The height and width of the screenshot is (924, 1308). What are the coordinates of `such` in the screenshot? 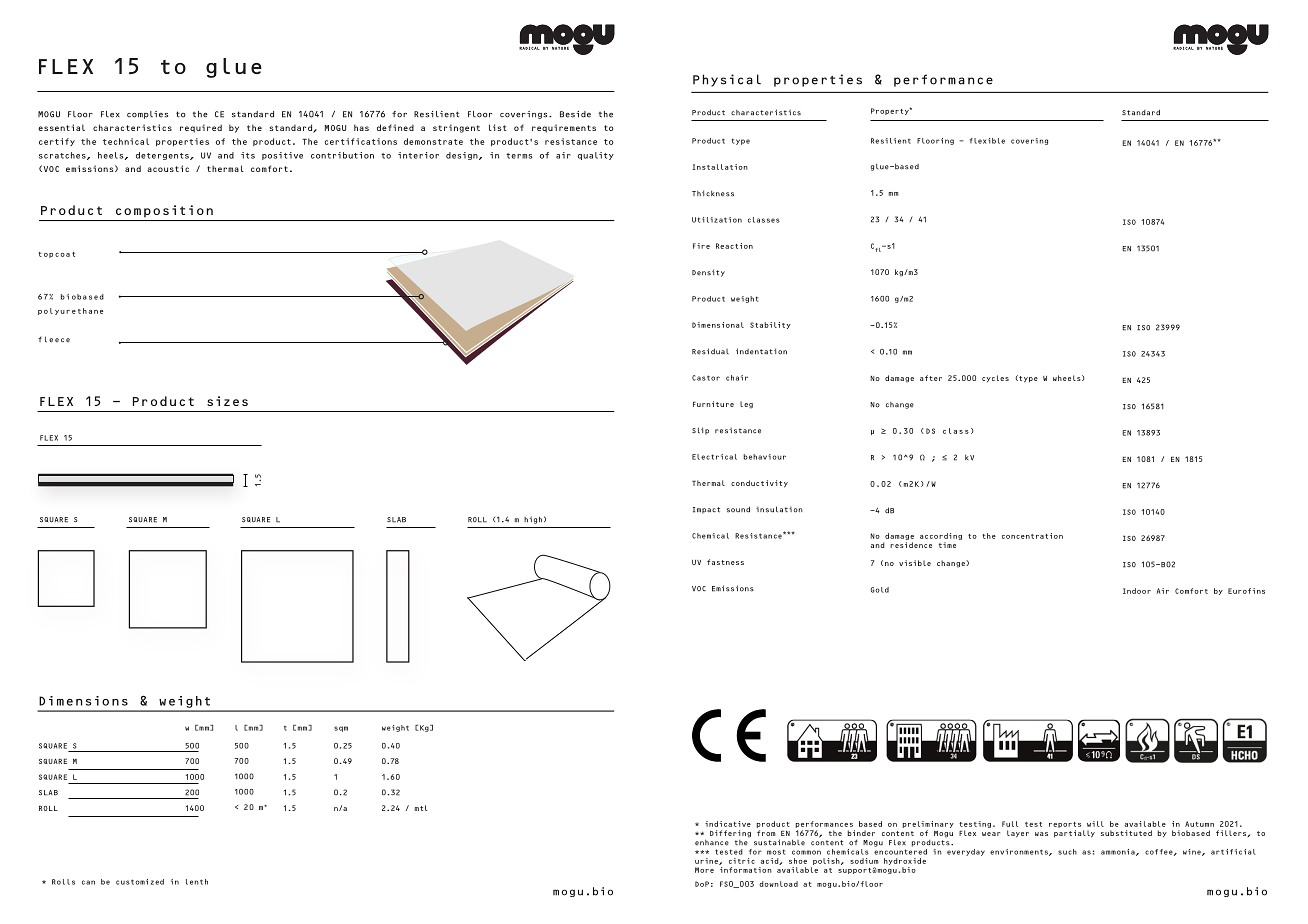 It's located at (1067, 852).
